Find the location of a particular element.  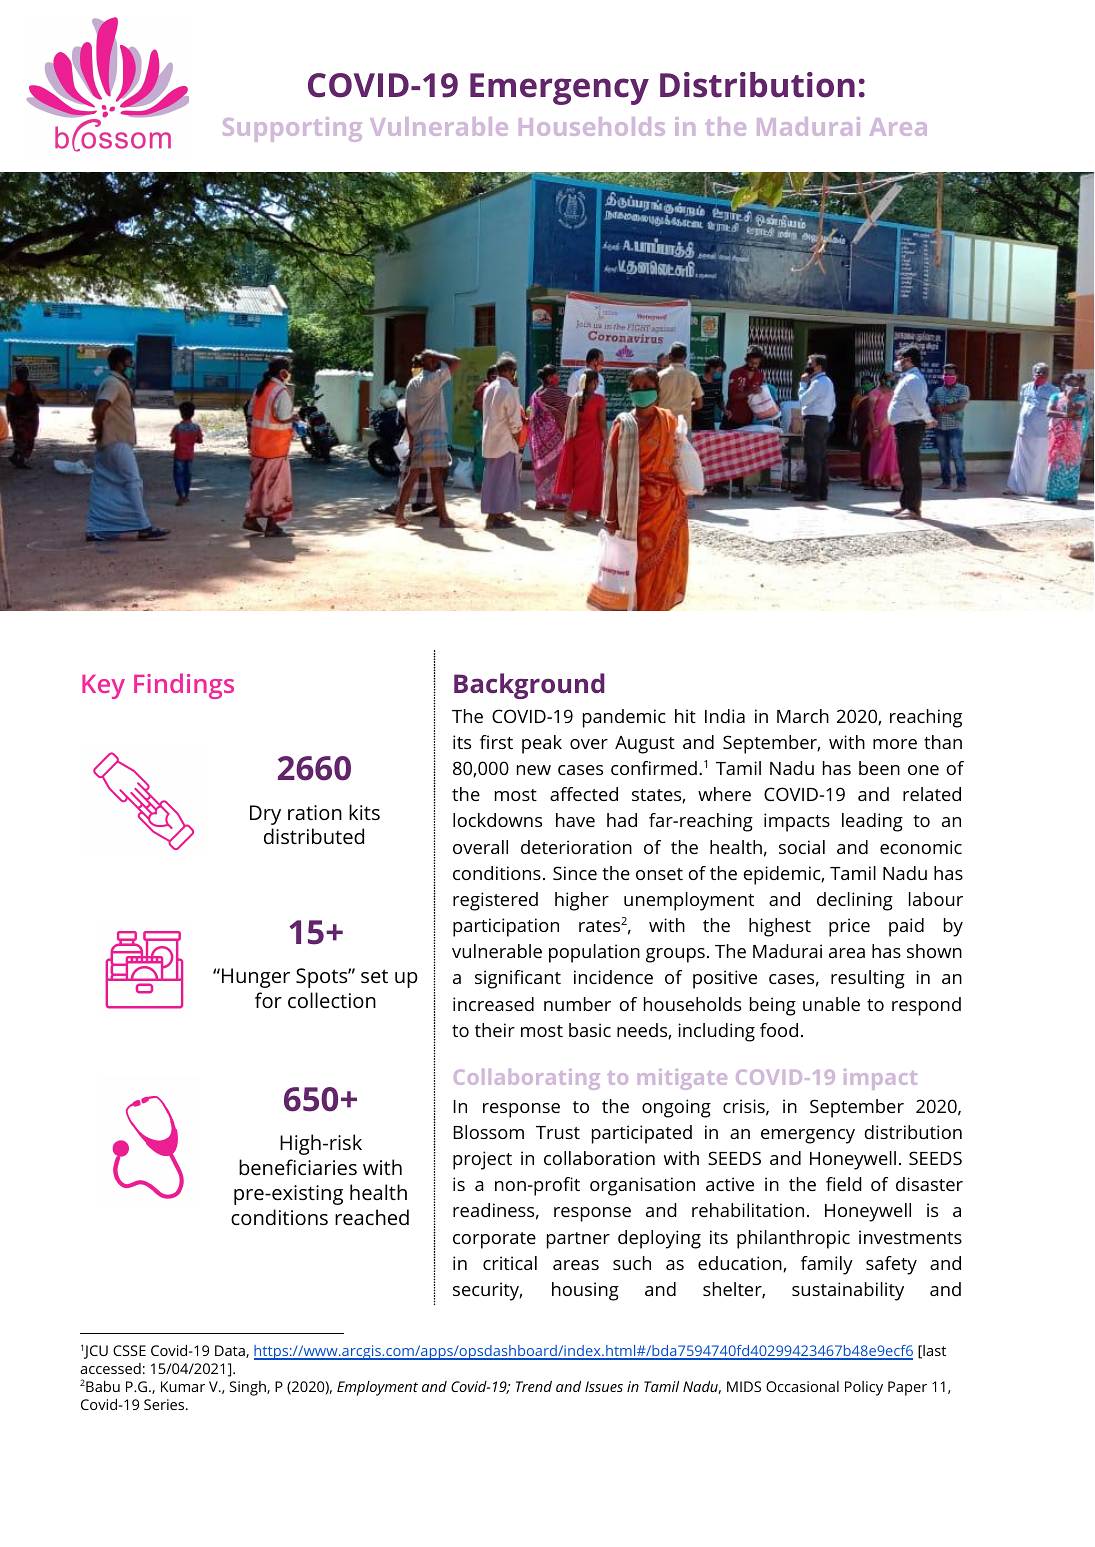

Trend is located at coordinates (534, 1386).
